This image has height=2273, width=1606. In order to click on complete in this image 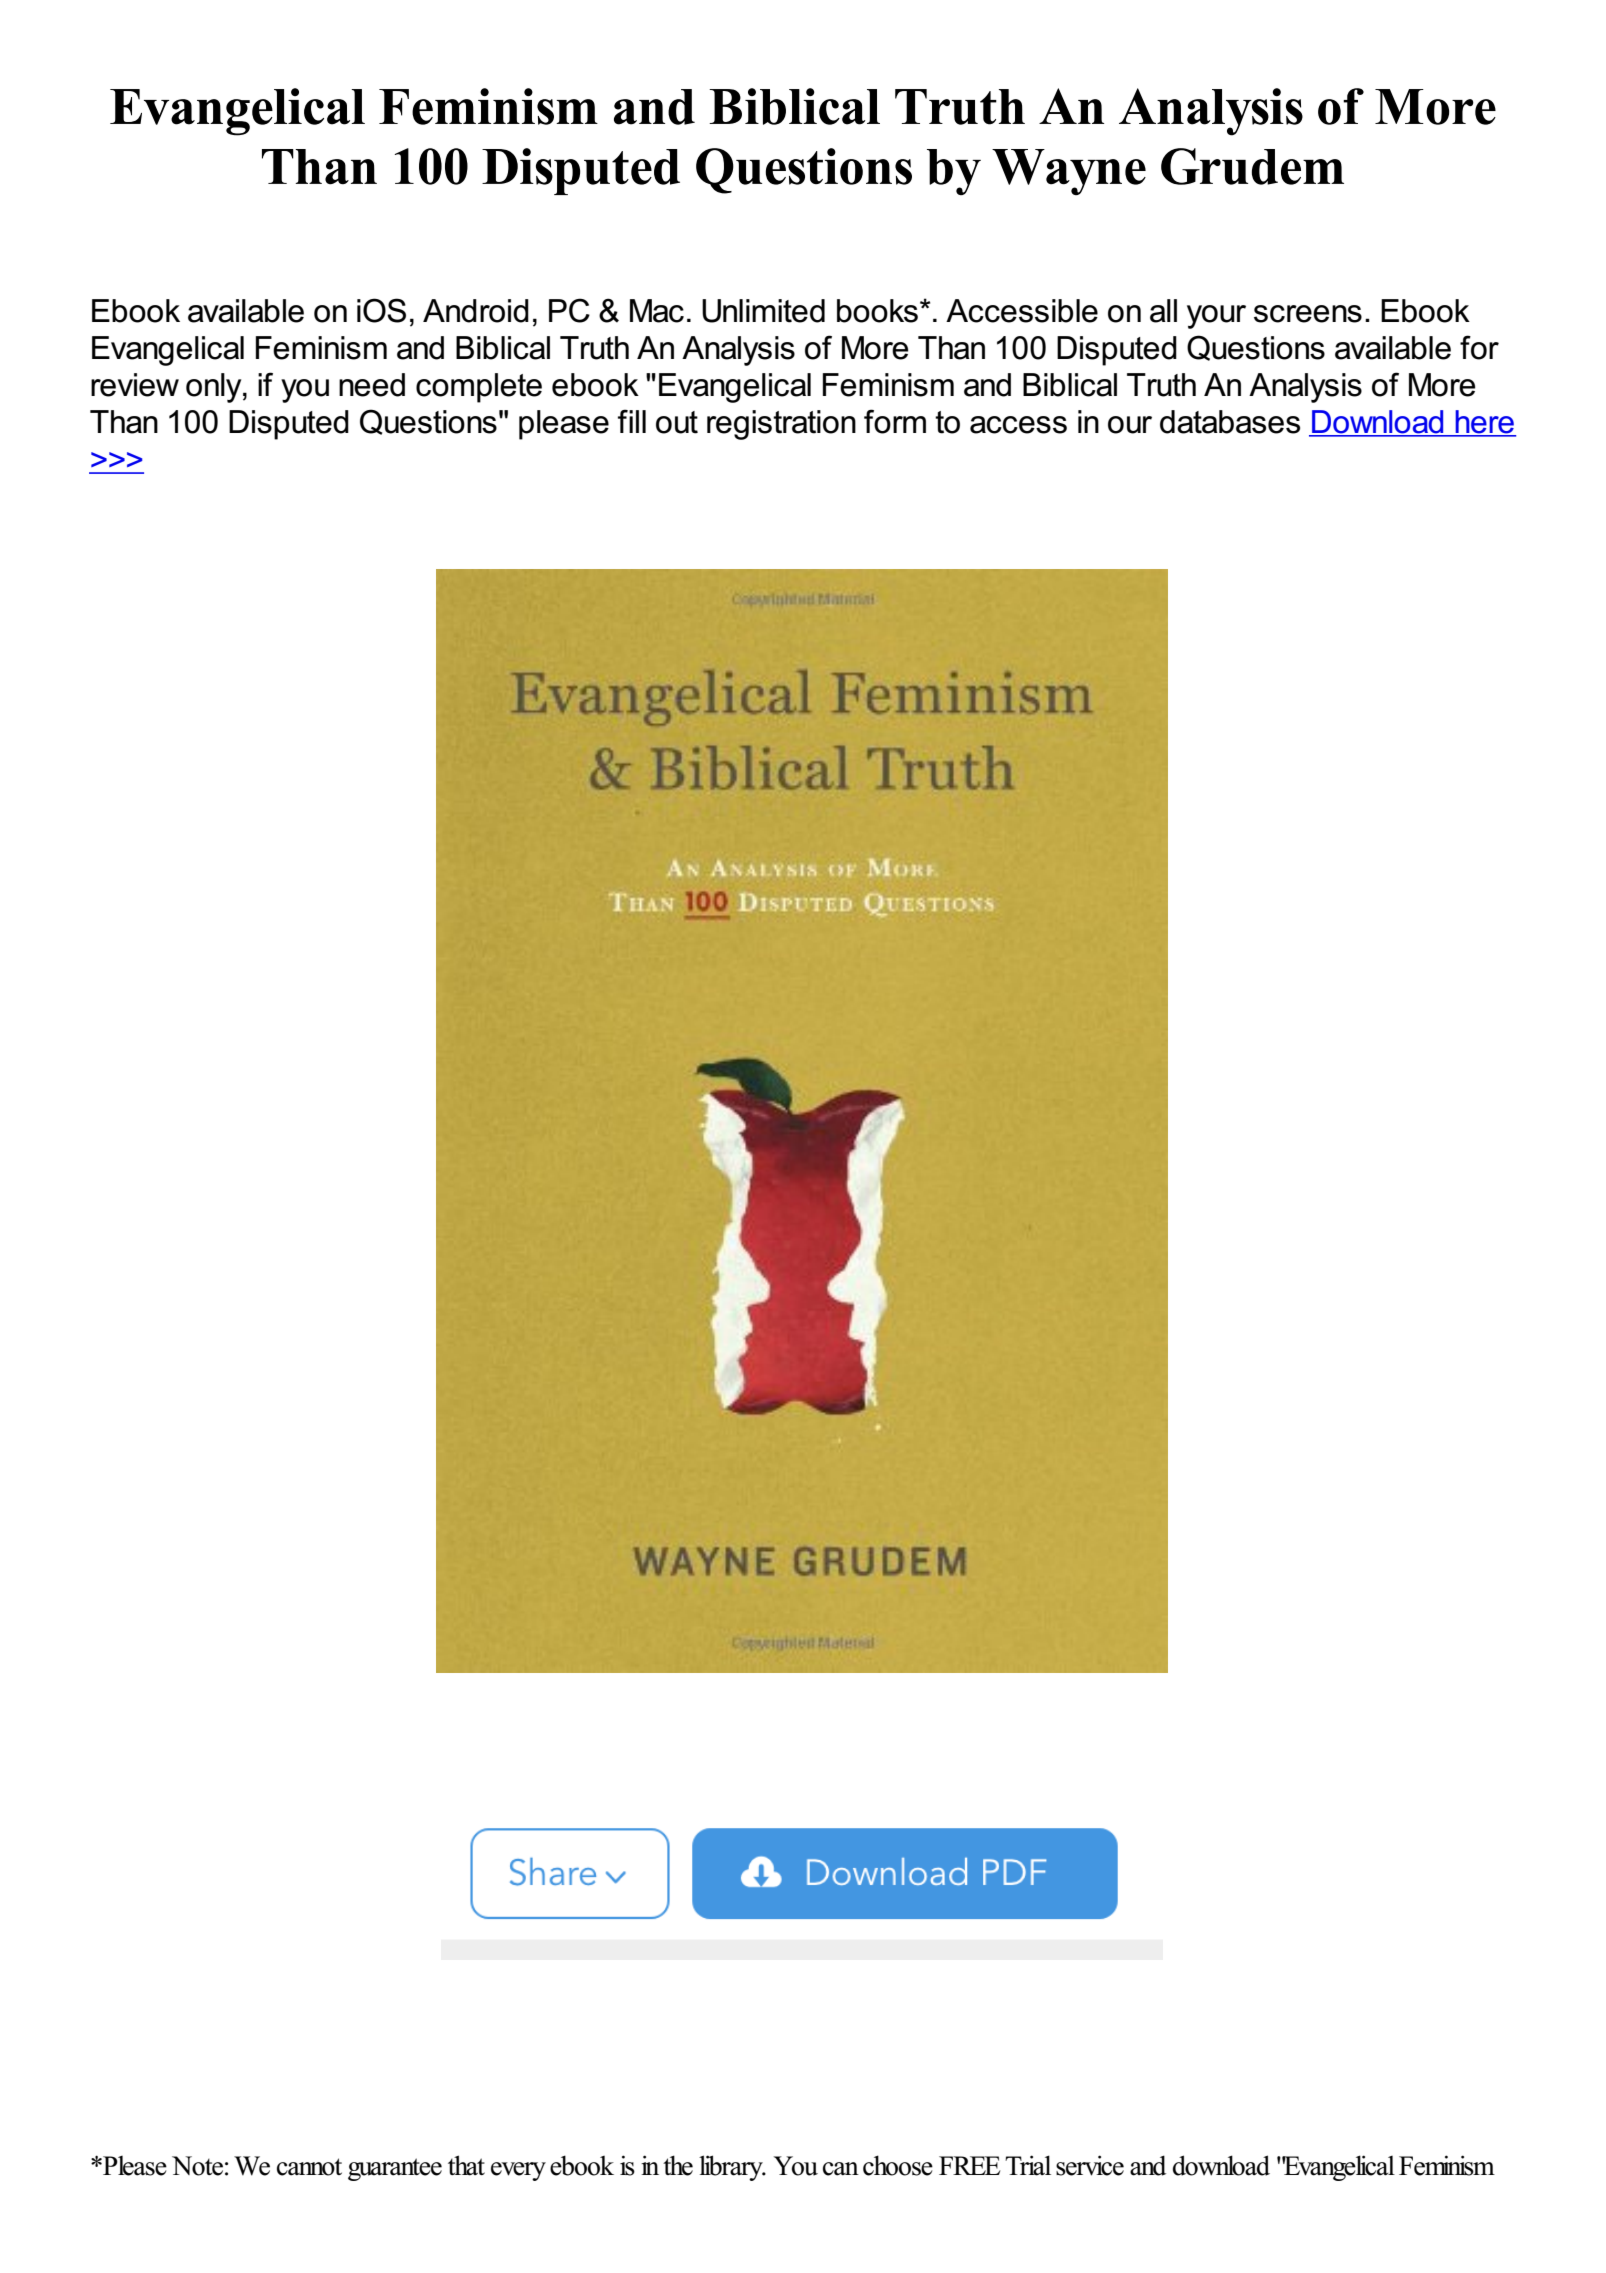, I will do `click(479, 388)`.
